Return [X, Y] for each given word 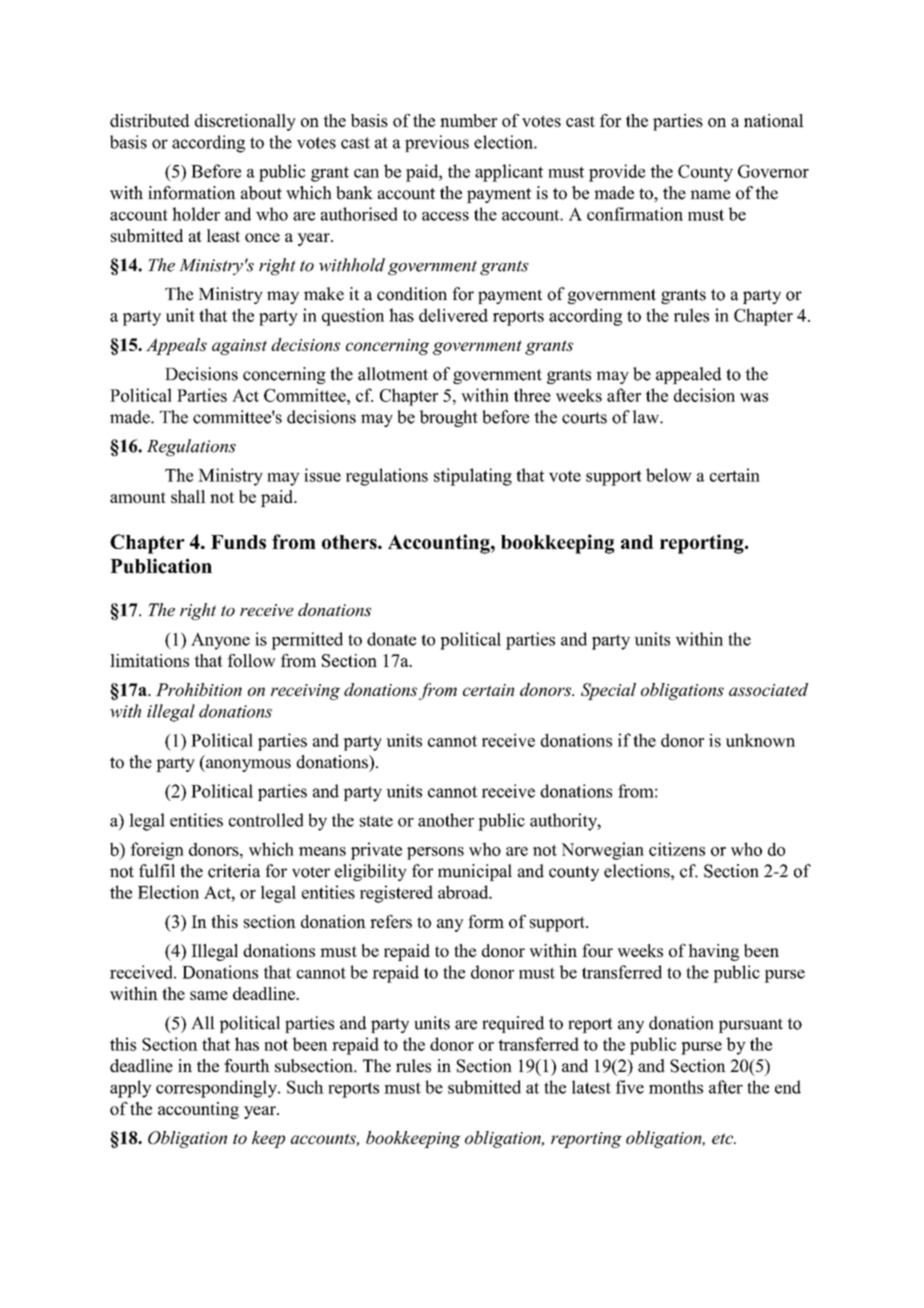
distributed [149, 120]
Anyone [220, 641]
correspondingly [217, 1089]
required [513, 1024]
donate [391, 639]
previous [437, 143]
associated [768, 689]
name [710, 195]
